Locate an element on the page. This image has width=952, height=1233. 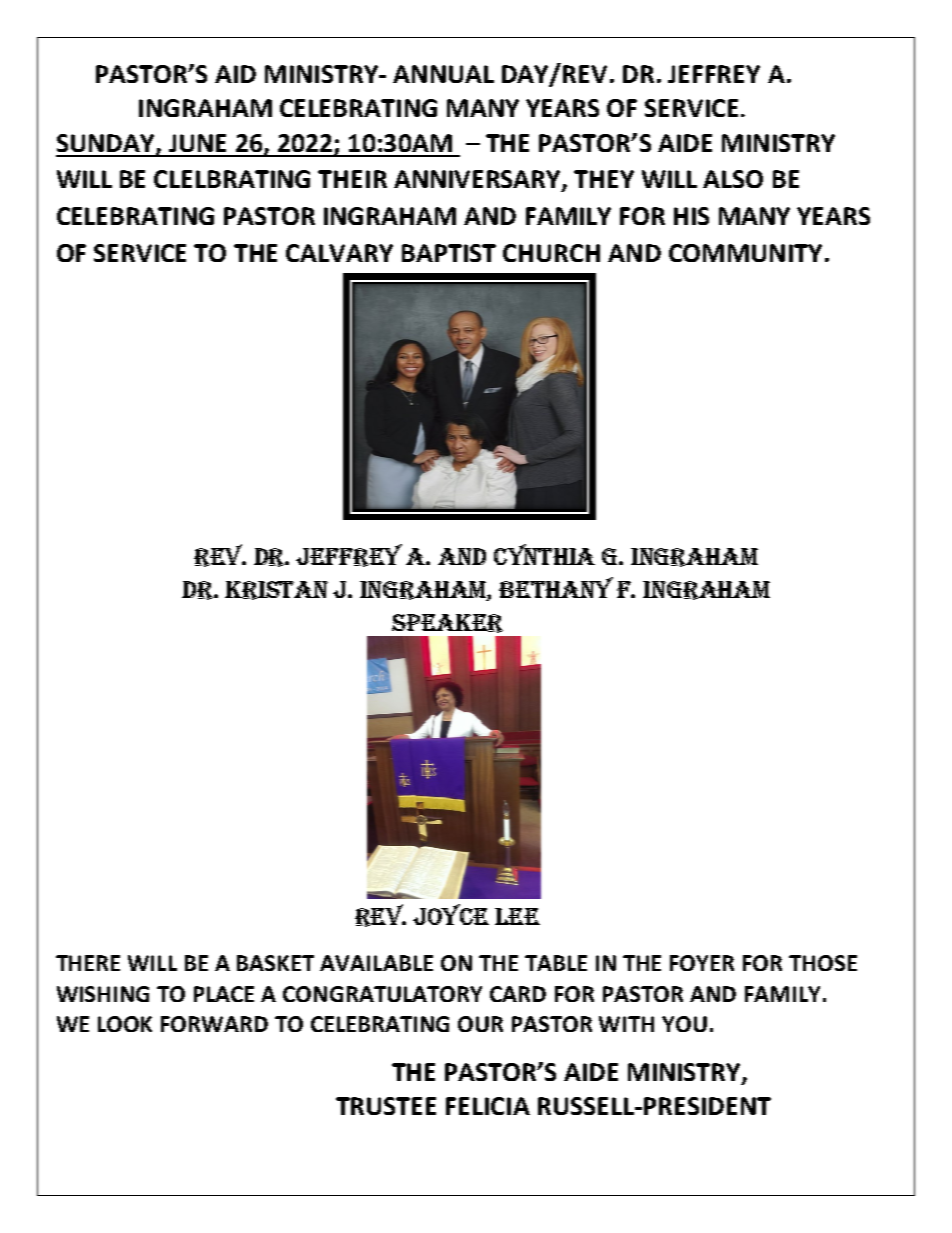
JUNE is located at coordinates (197, 143).
